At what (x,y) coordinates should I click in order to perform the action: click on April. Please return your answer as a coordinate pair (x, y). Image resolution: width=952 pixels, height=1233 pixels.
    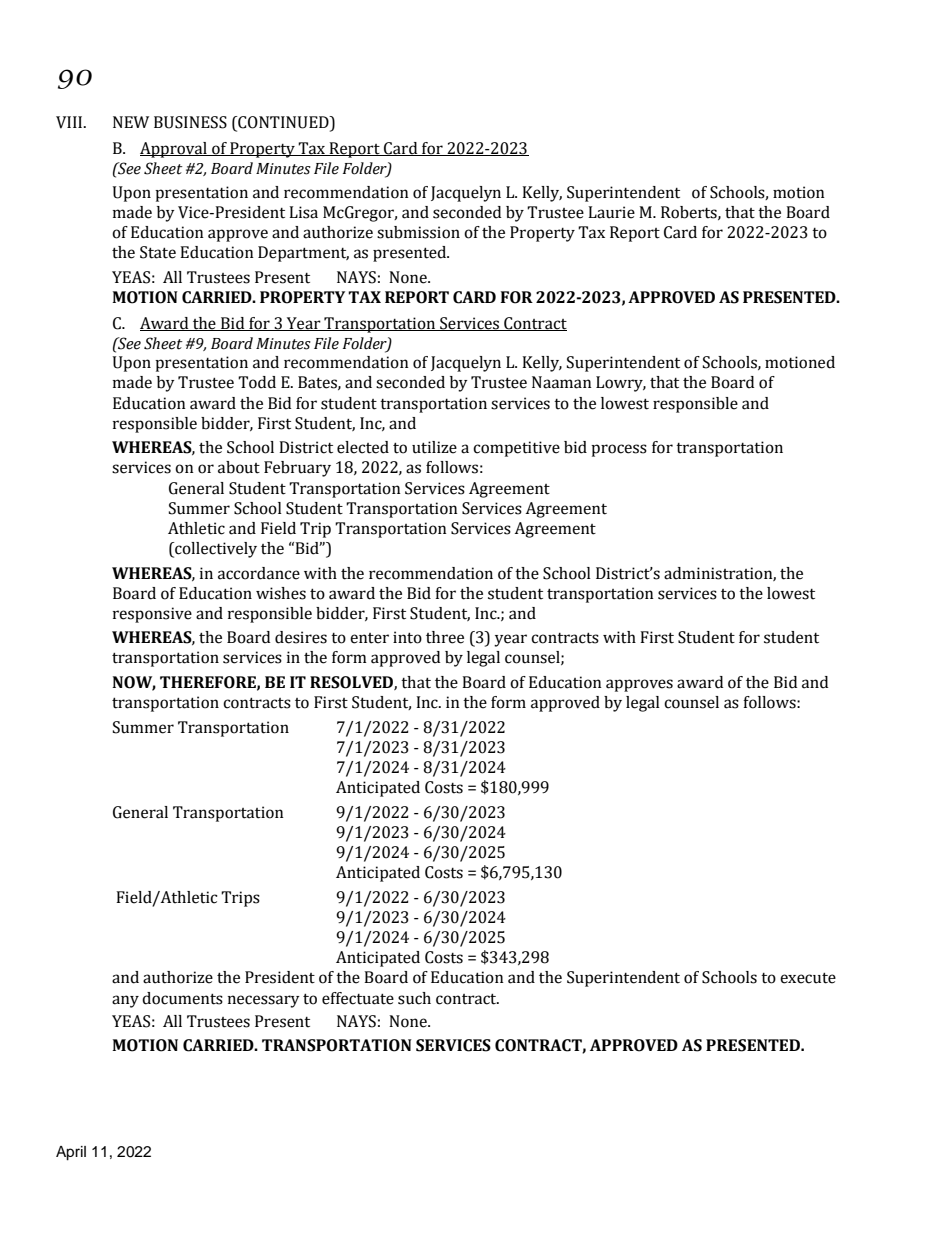
    Looking at the image, I should click on (71, 1153).
